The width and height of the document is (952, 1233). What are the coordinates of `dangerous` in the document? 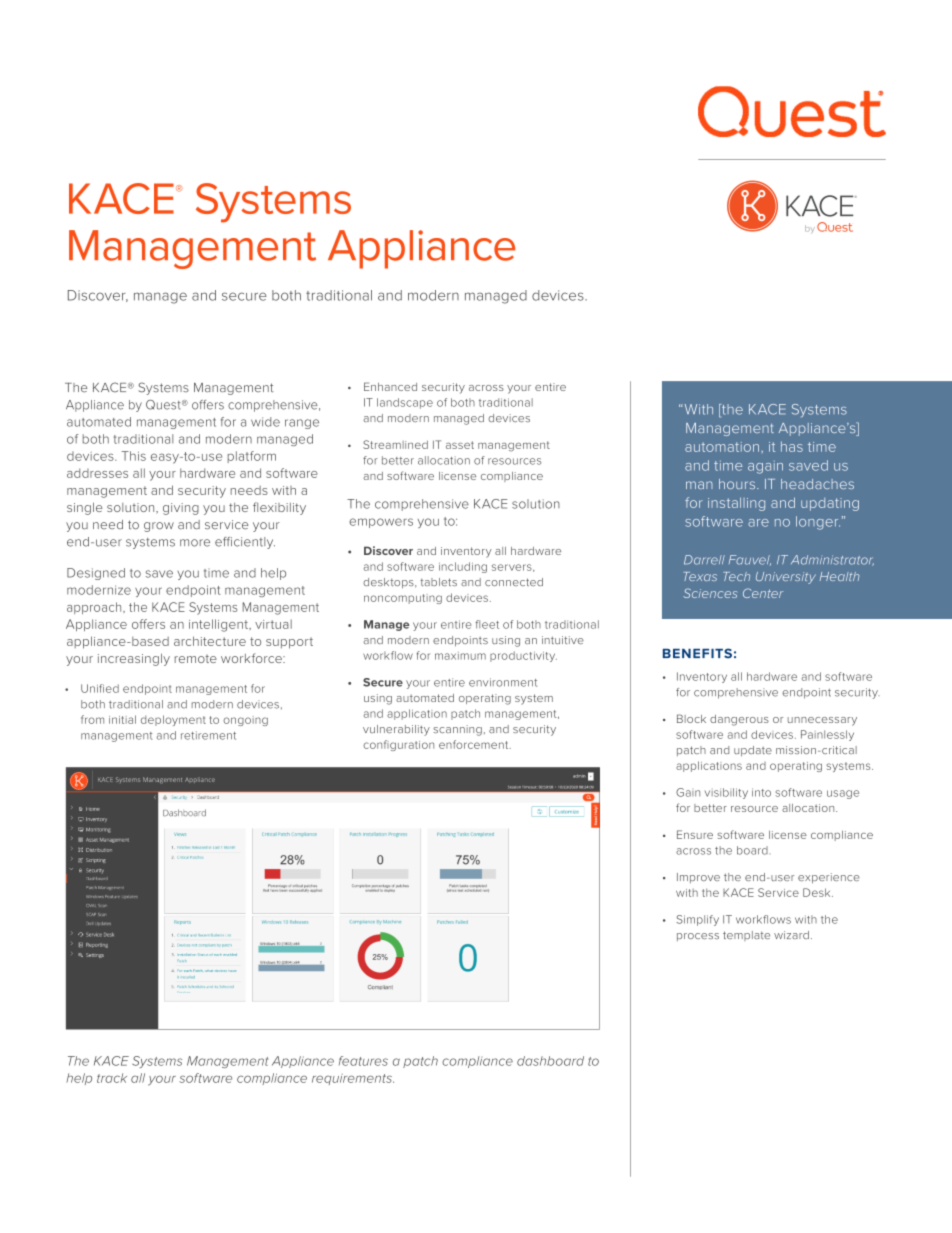 It's located at (739, 720).
